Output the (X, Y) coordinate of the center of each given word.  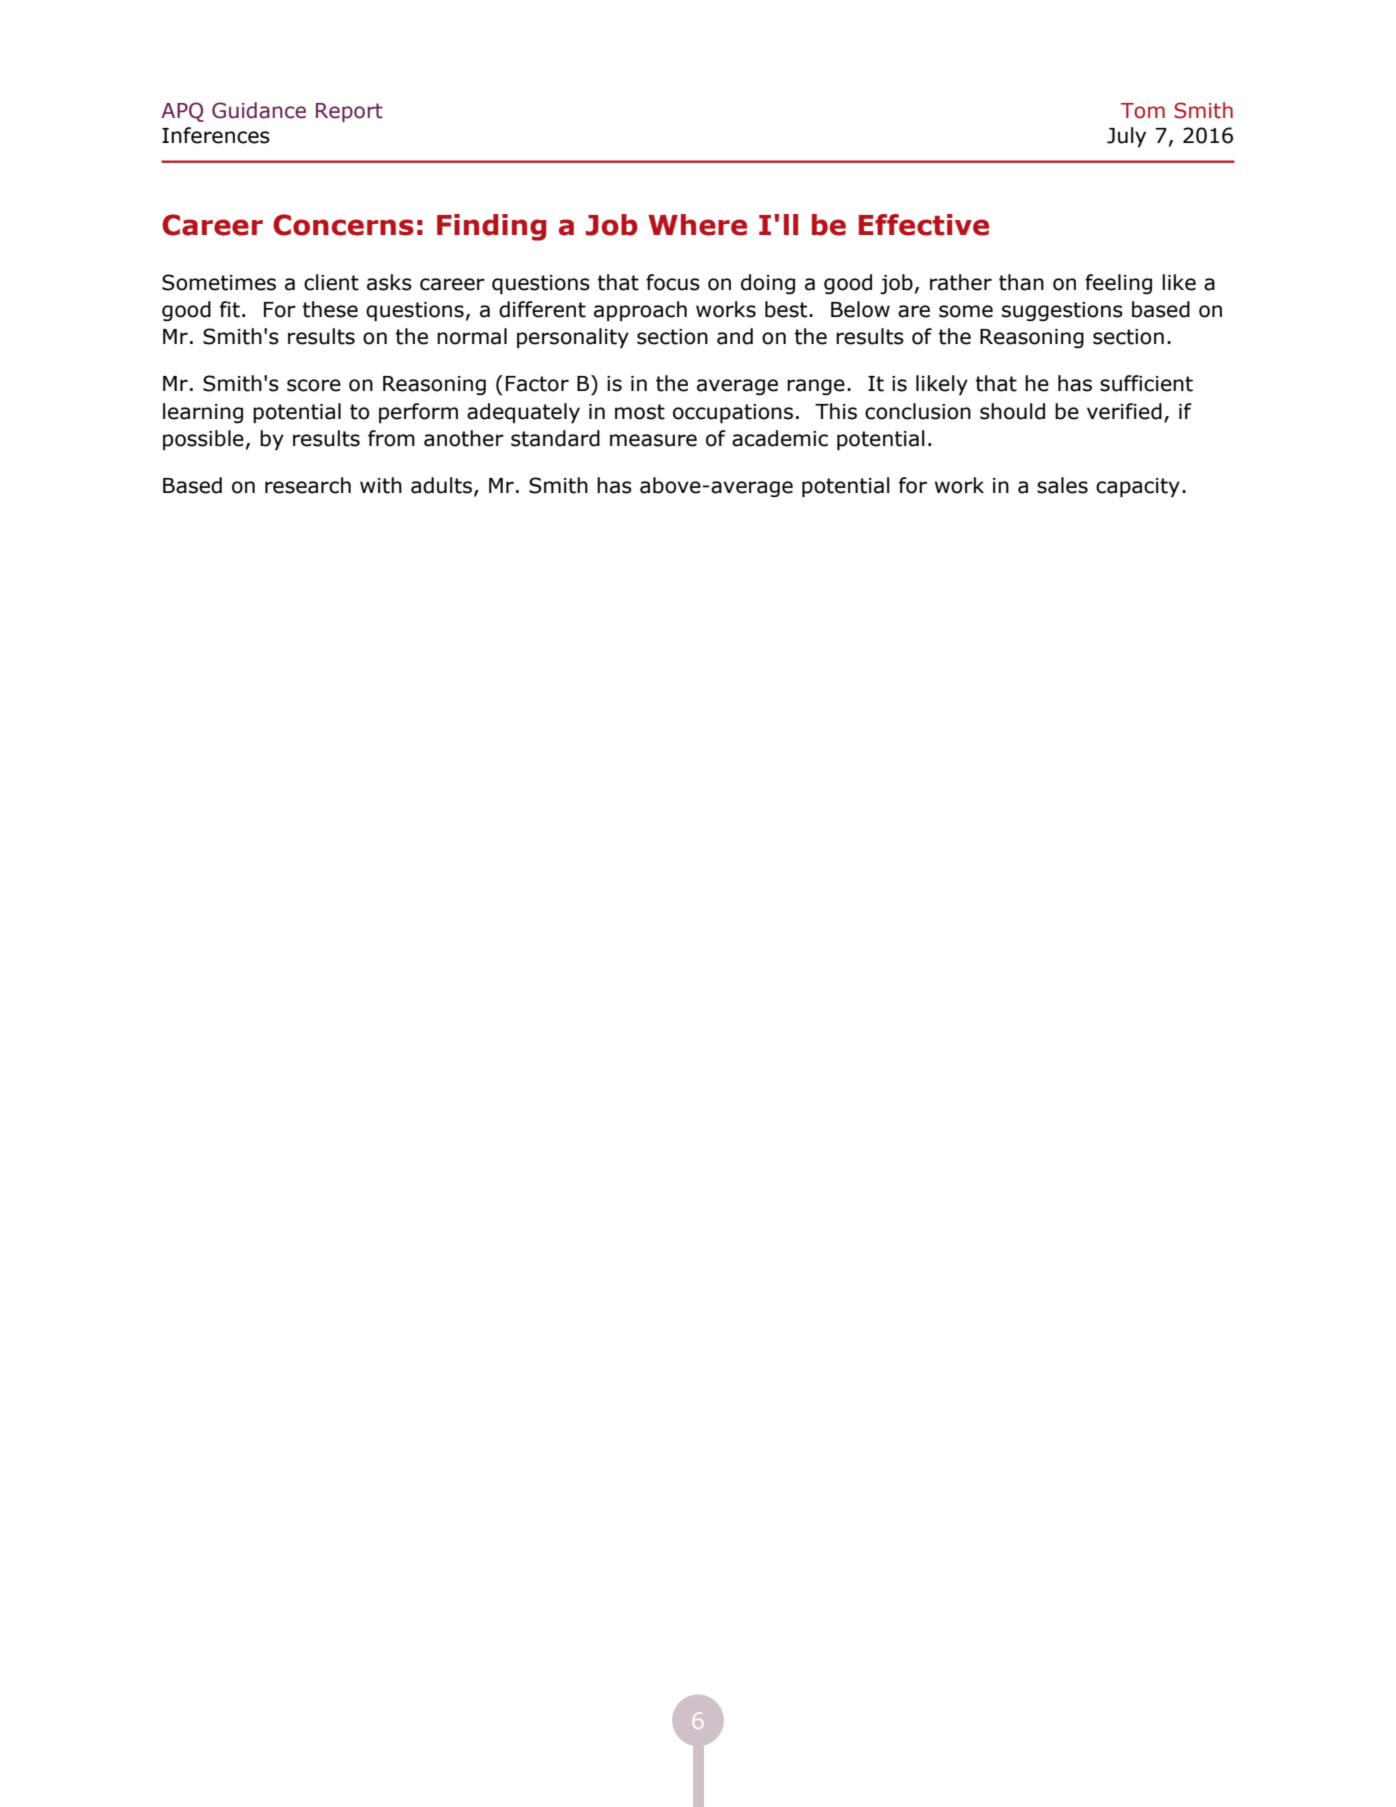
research (308, 485)
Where (697, 225)
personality (573, 338)
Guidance (259, 110)
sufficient (1146, 383)
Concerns (343, 225)
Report (349, 112)
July (1126, 137)
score (314, 385)
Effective (924, 225)
